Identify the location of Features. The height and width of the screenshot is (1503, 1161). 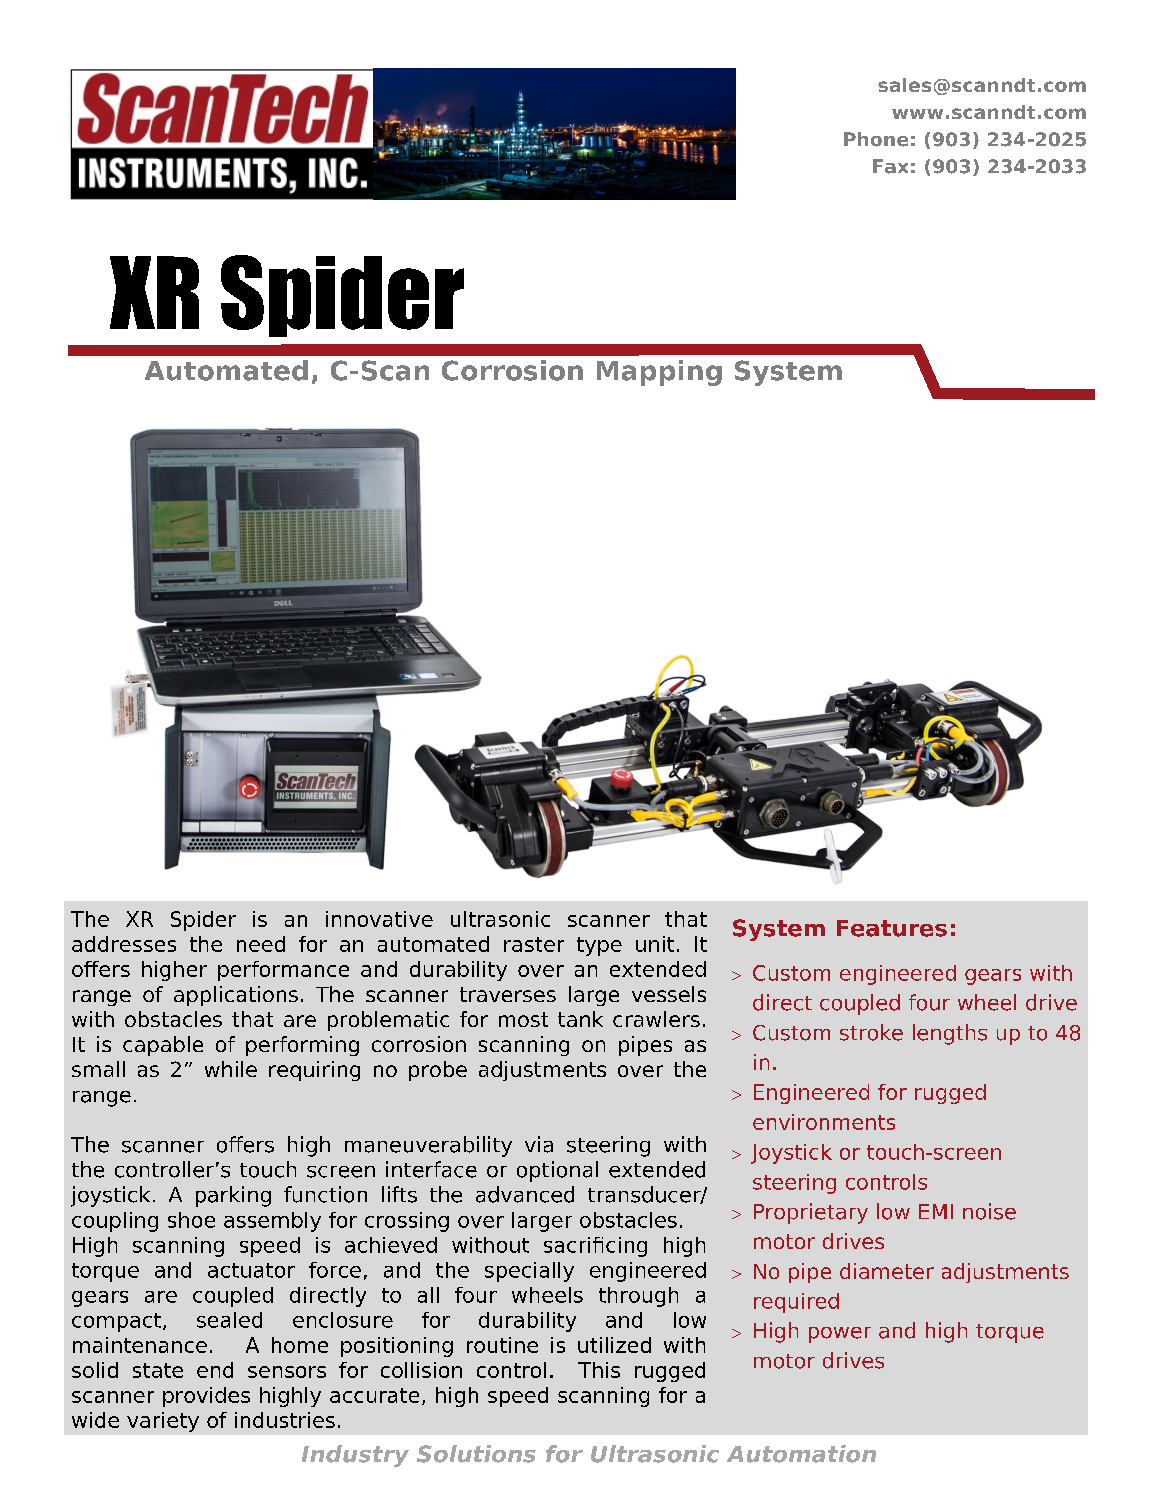
(892, 928).
